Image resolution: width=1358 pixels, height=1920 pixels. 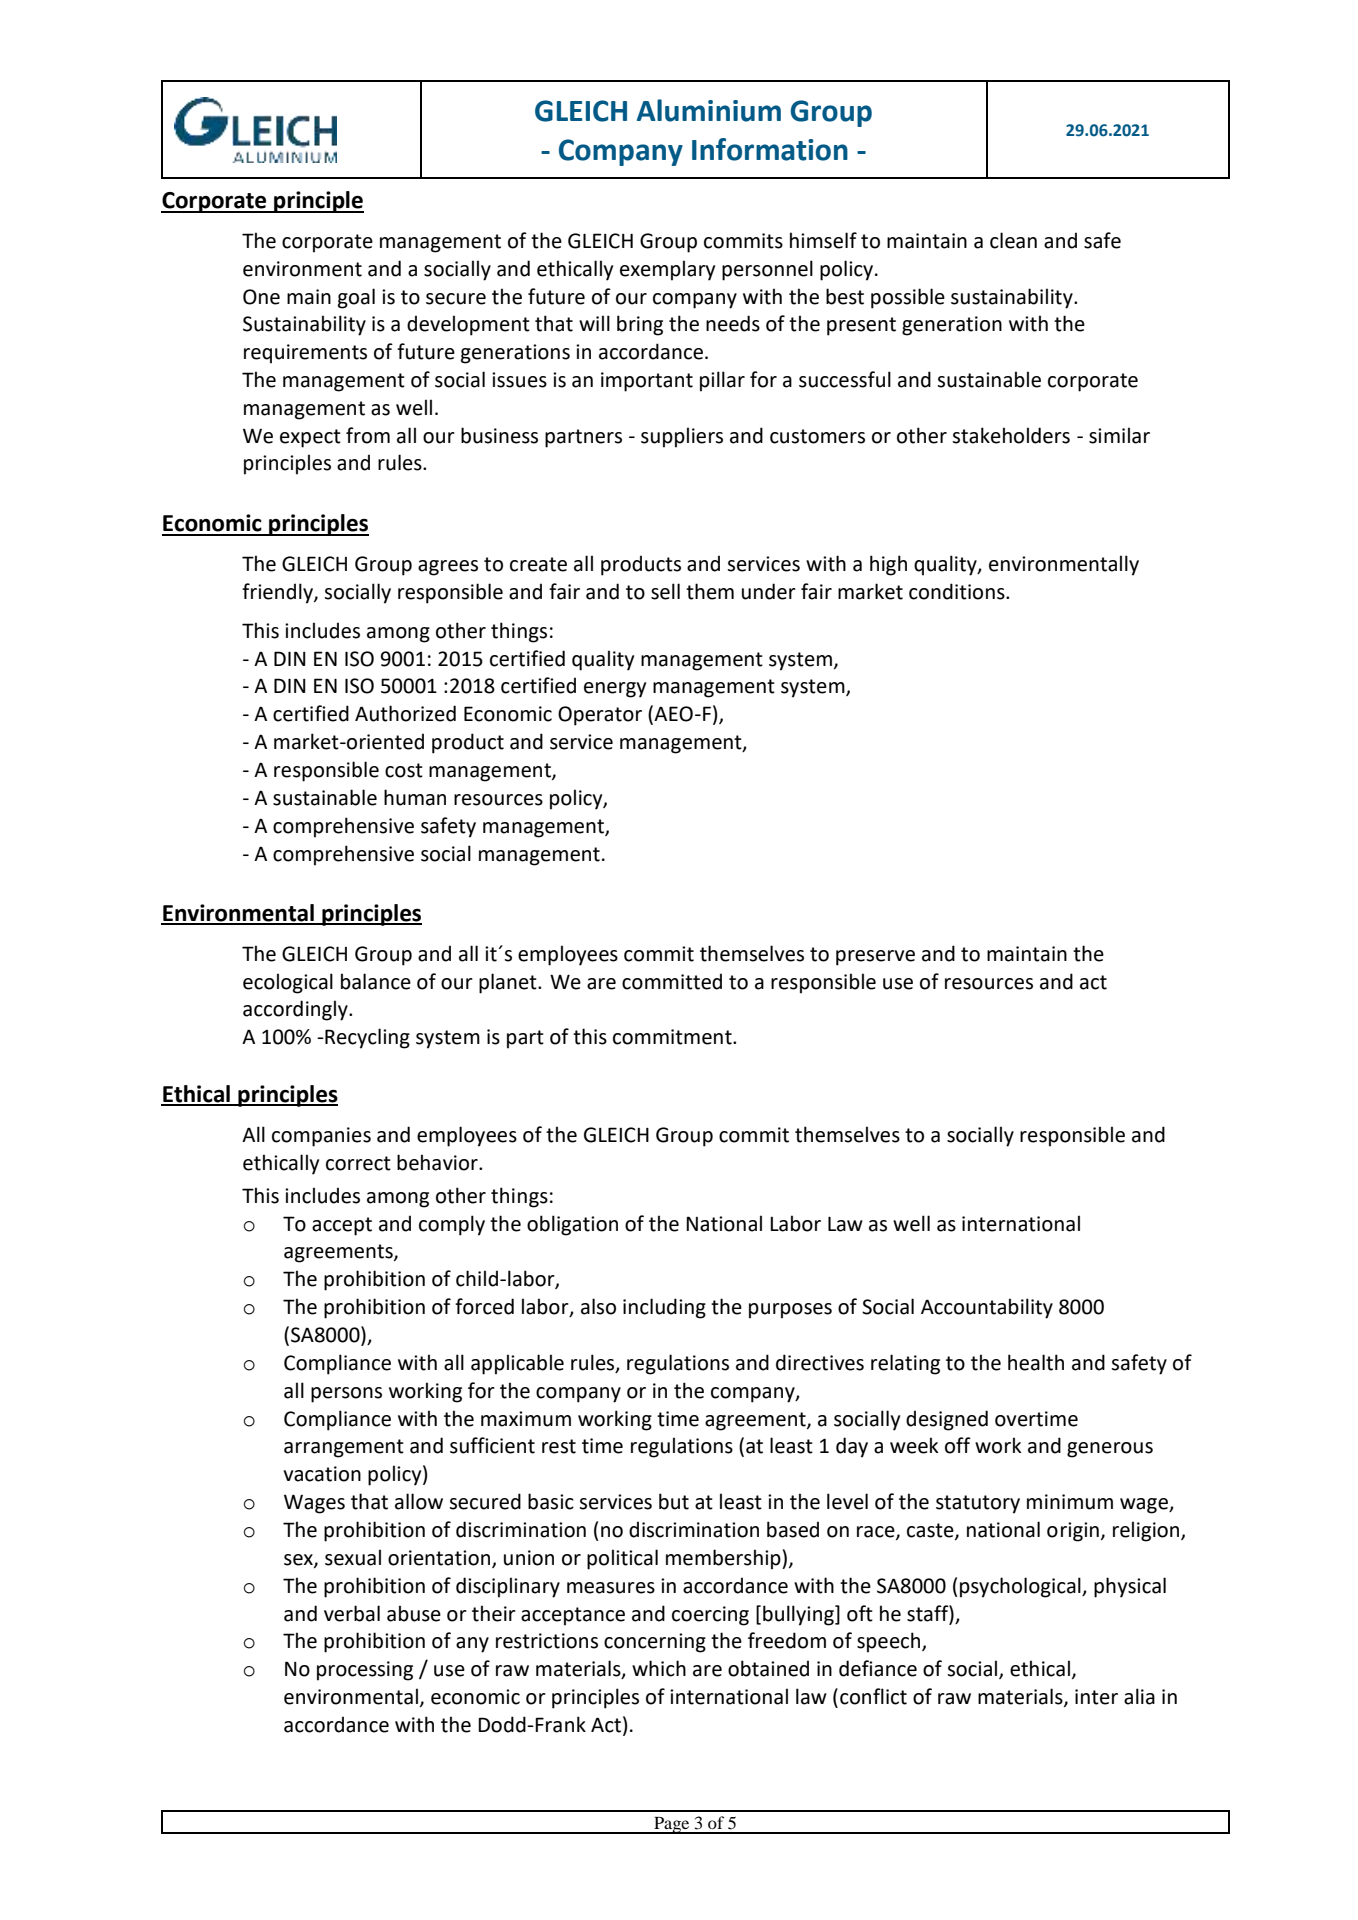 What do you see at coordinates (356, 298) in the document?
I see `goal` at bounding box center [356, 298].
